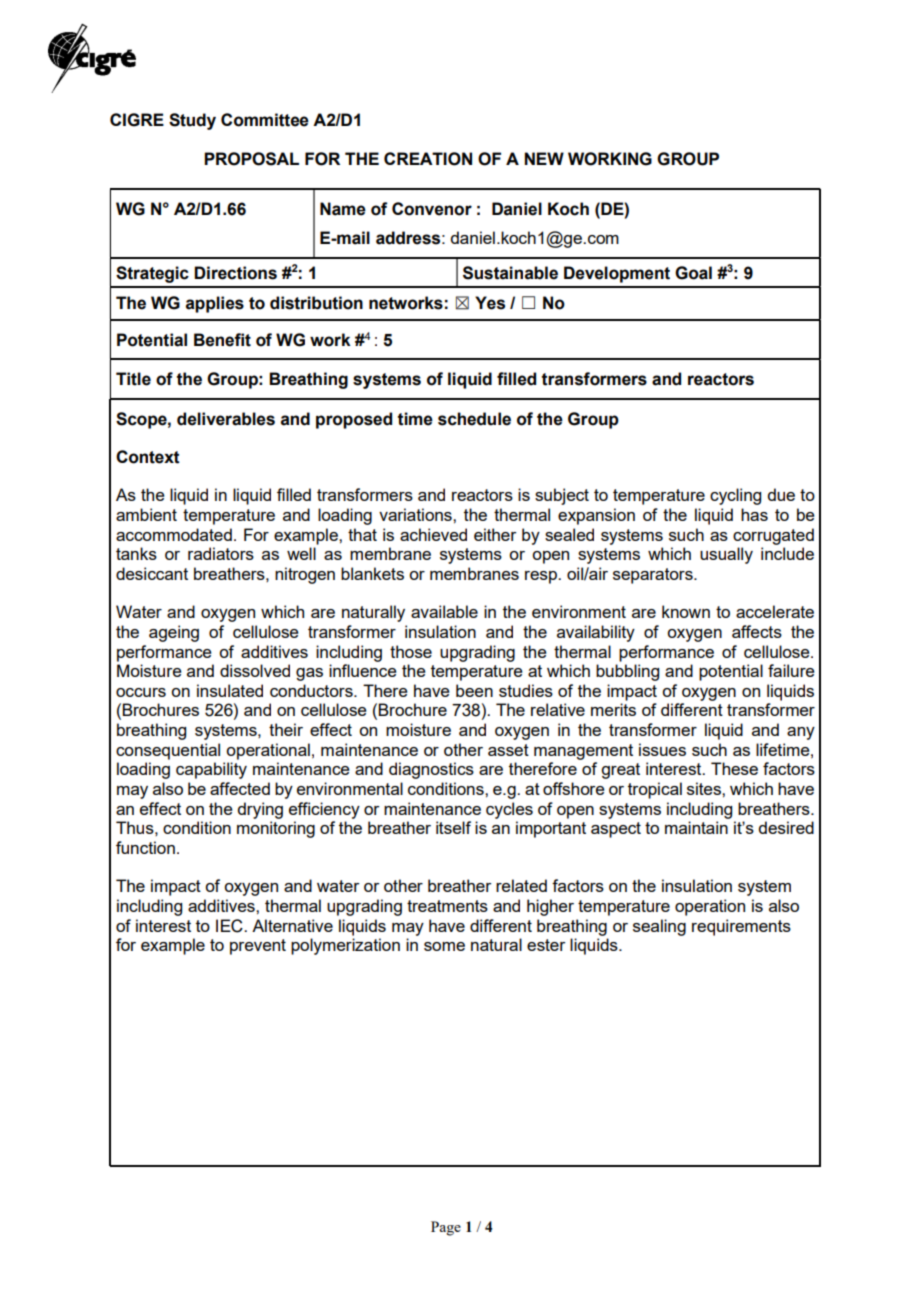  What do you see at coordinates (474, 690) in the screenshot?
I see `been` at bounding box center [474, 690].
